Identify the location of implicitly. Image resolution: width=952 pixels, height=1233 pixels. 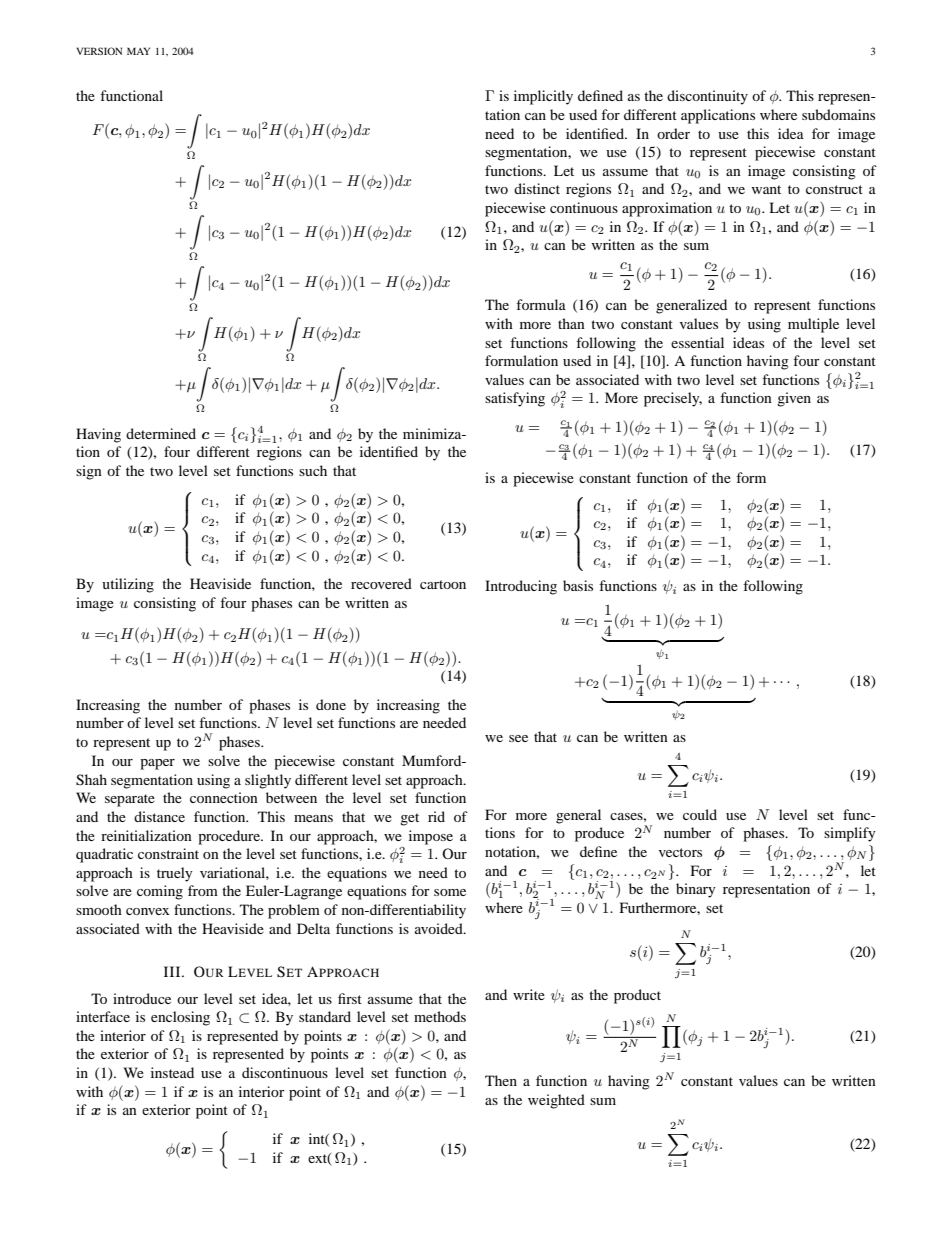
(543, 97).
